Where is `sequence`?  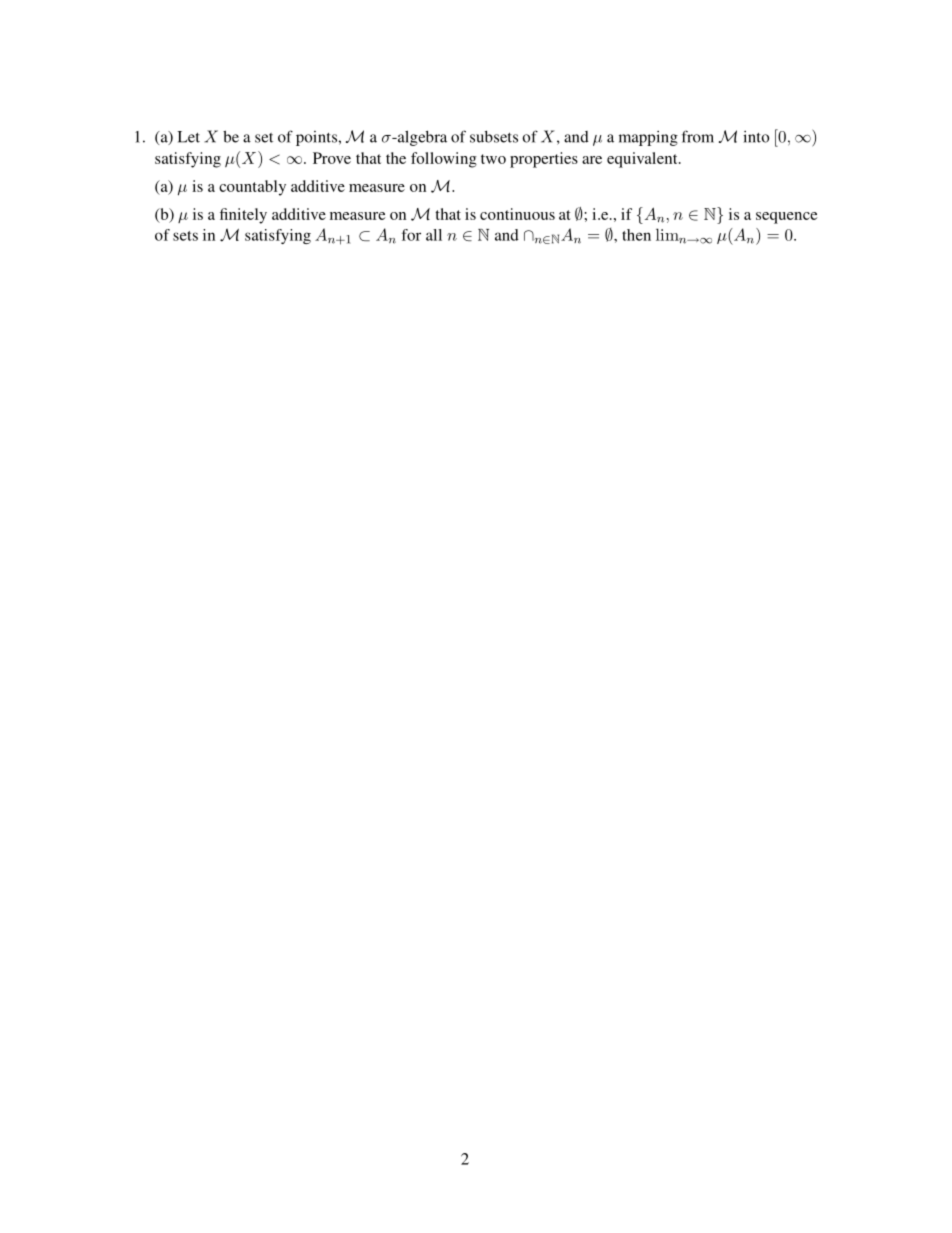
sequence is located at coordinates (787, 218).
